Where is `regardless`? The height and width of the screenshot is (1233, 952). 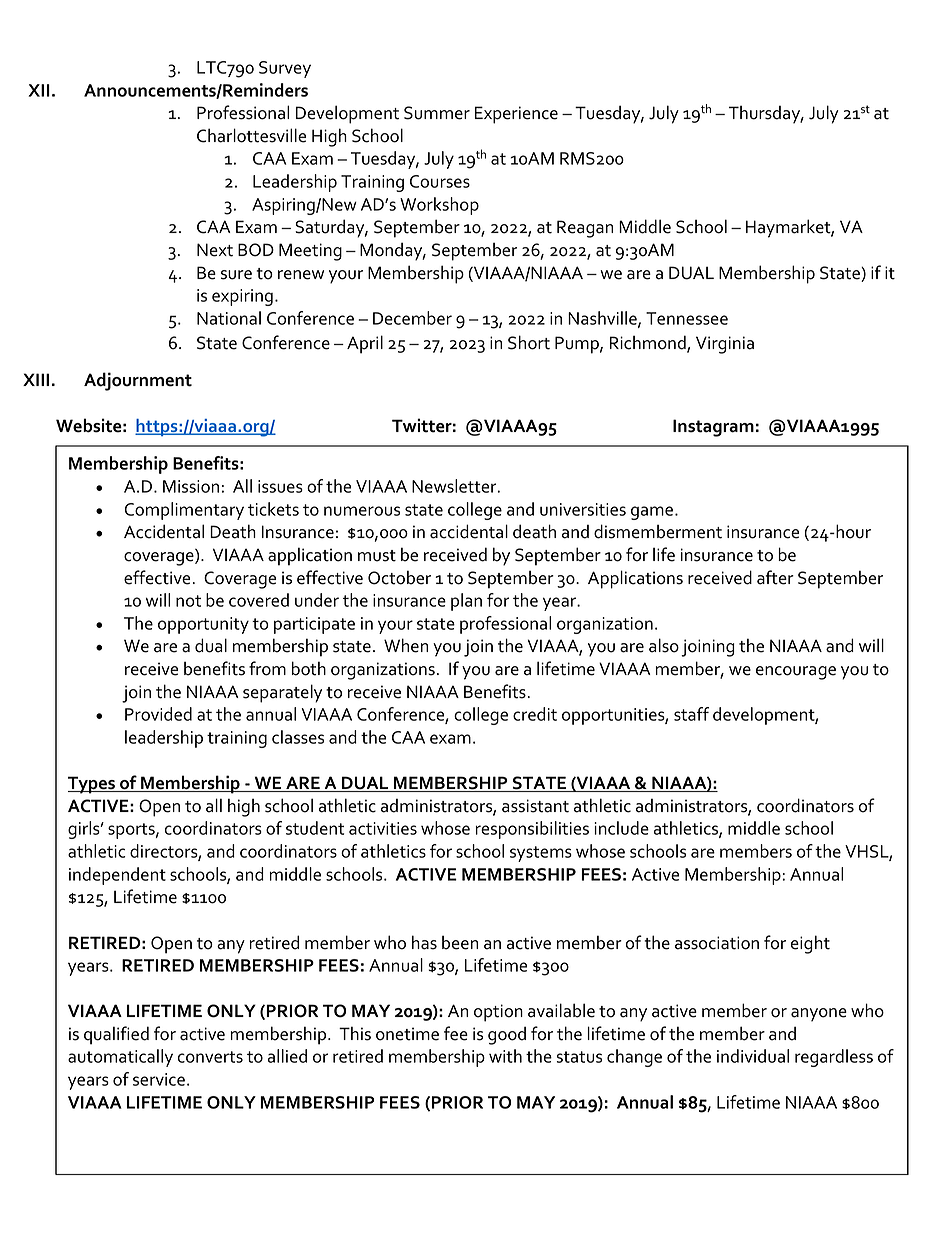
regardless is located at coordinates (834, 1058).
